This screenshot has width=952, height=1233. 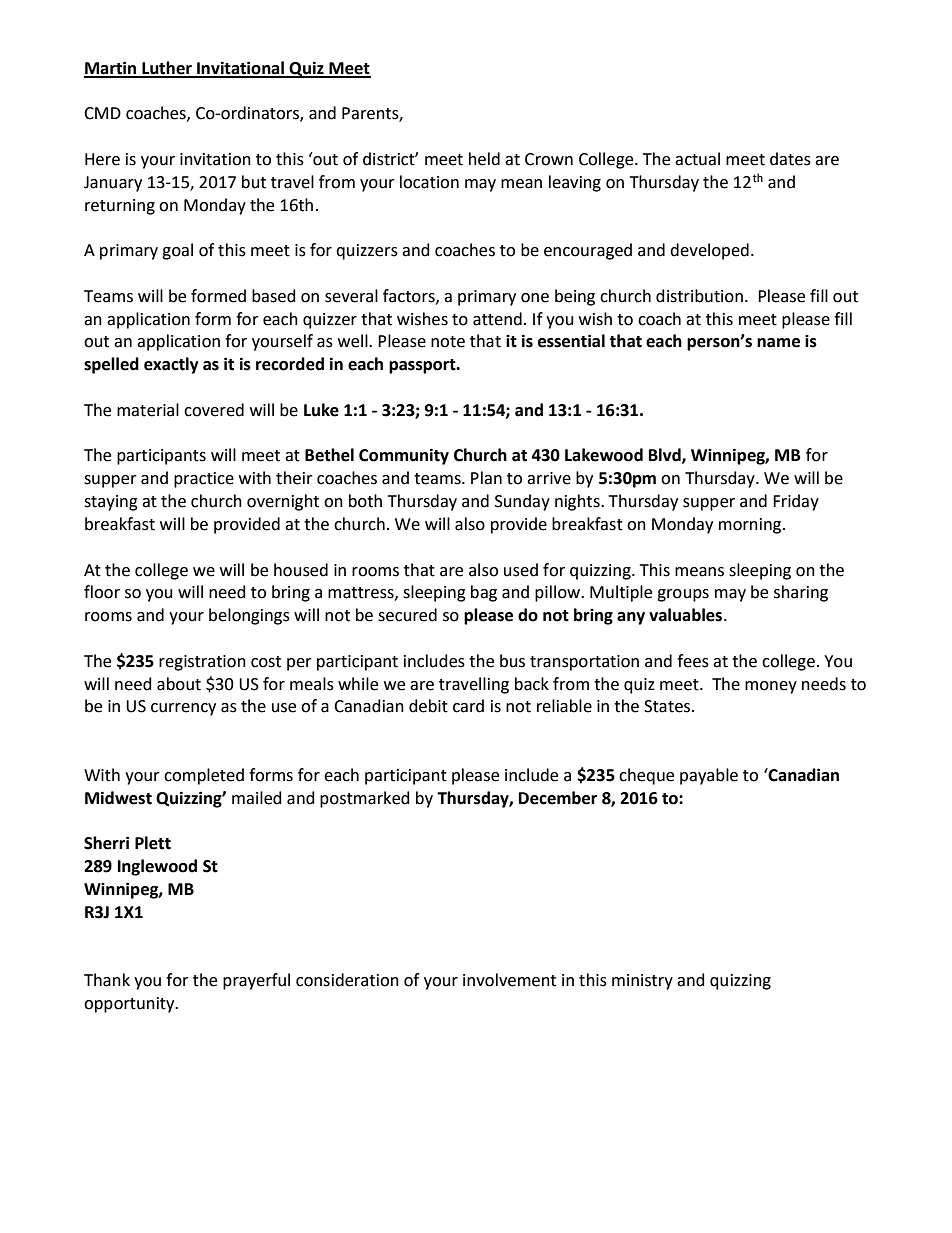 I want to click on Here, so click(x=102, y=159).
